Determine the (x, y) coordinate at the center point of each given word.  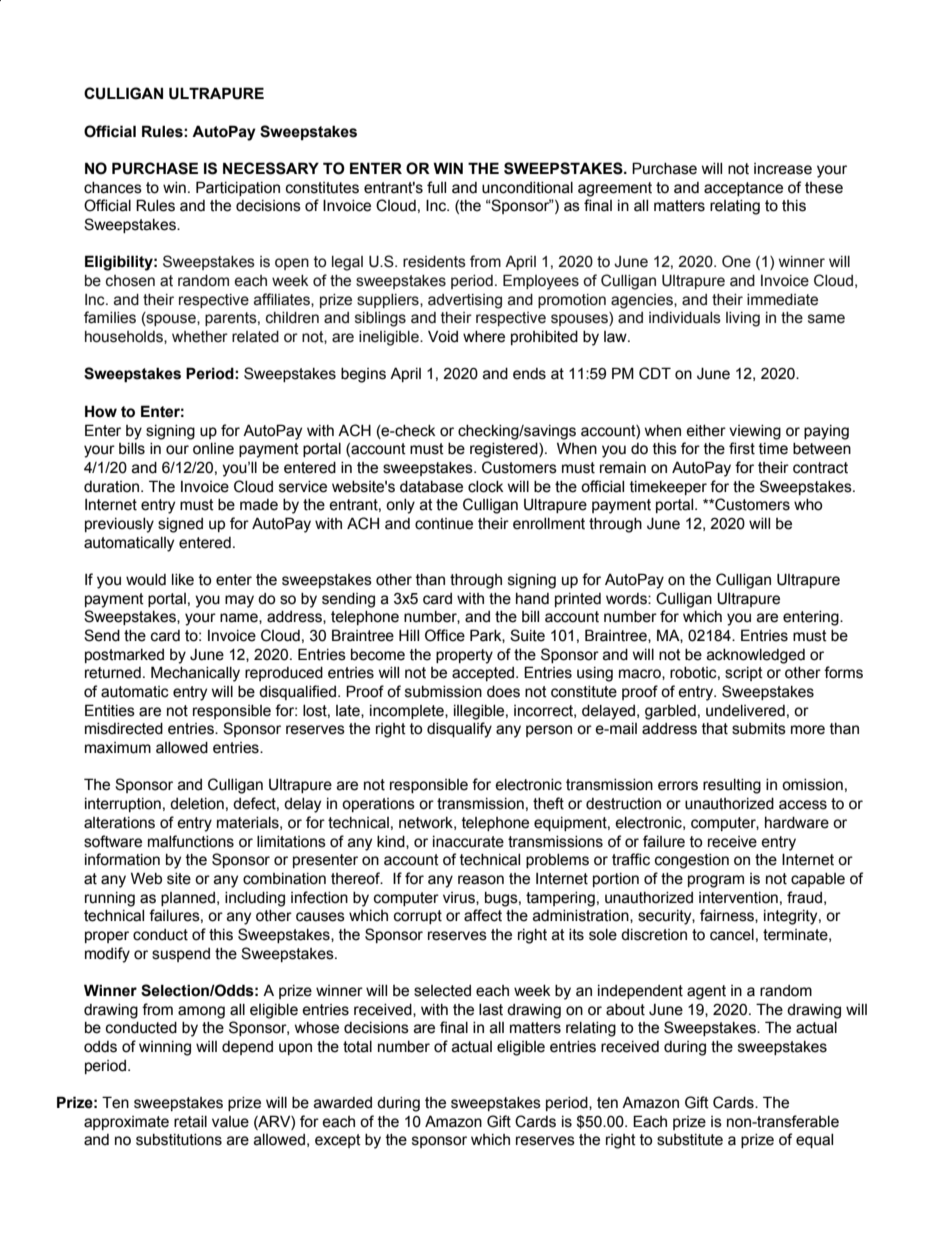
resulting (732, 786)
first (742, 448)
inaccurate (468, 842)
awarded (343, 1103)
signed (180, 525)
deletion (197, 804)
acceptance (743, 189)
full (436, 187)
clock (486, 487)
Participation (238, 188)
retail (190, 1122)
